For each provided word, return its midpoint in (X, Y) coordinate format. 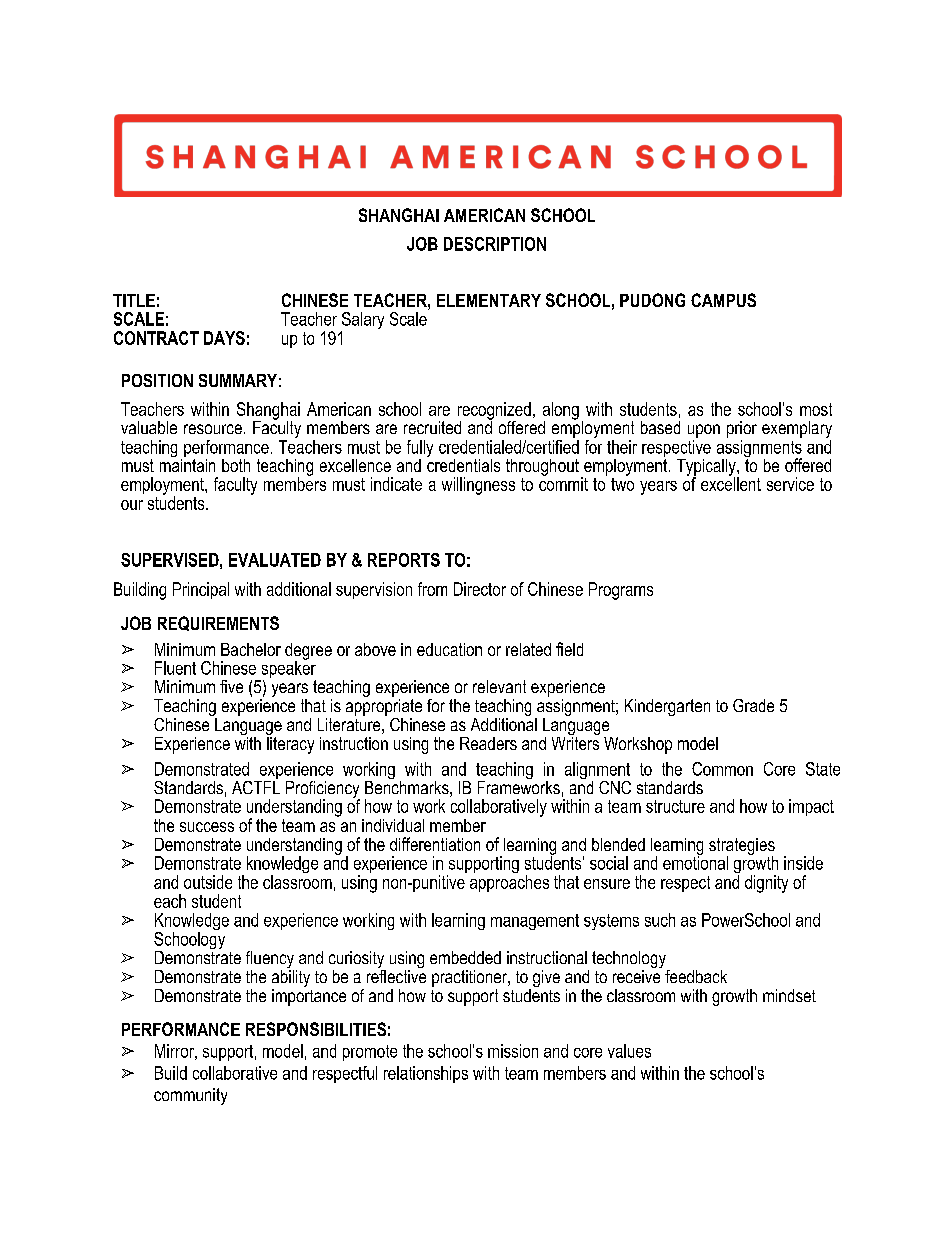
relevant (499, 686)
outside (208, 882)
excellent (731, 483)
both (236, 465)
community (190, 1096)
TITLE (134, 300)
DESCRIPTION (495, 244)
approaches (509, 883)
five (231, 686)
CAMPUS (723, 300)
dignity (766, 884)
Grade (753, 705)
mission (513, 1051)
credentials (463, 464)
